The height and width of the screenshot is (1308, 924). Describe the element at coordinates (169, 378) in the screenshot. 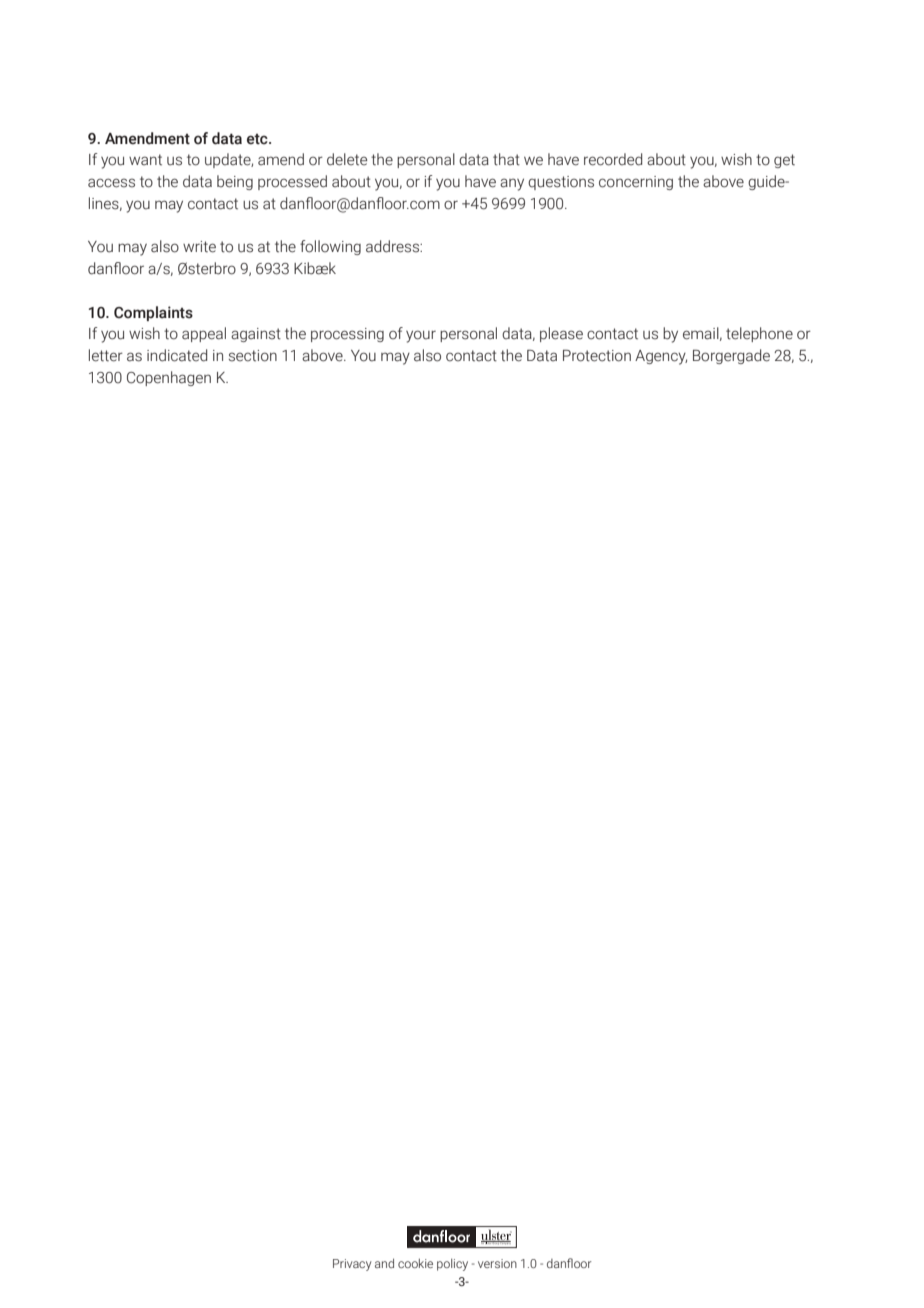

I see `Copenhagen` at that location.
